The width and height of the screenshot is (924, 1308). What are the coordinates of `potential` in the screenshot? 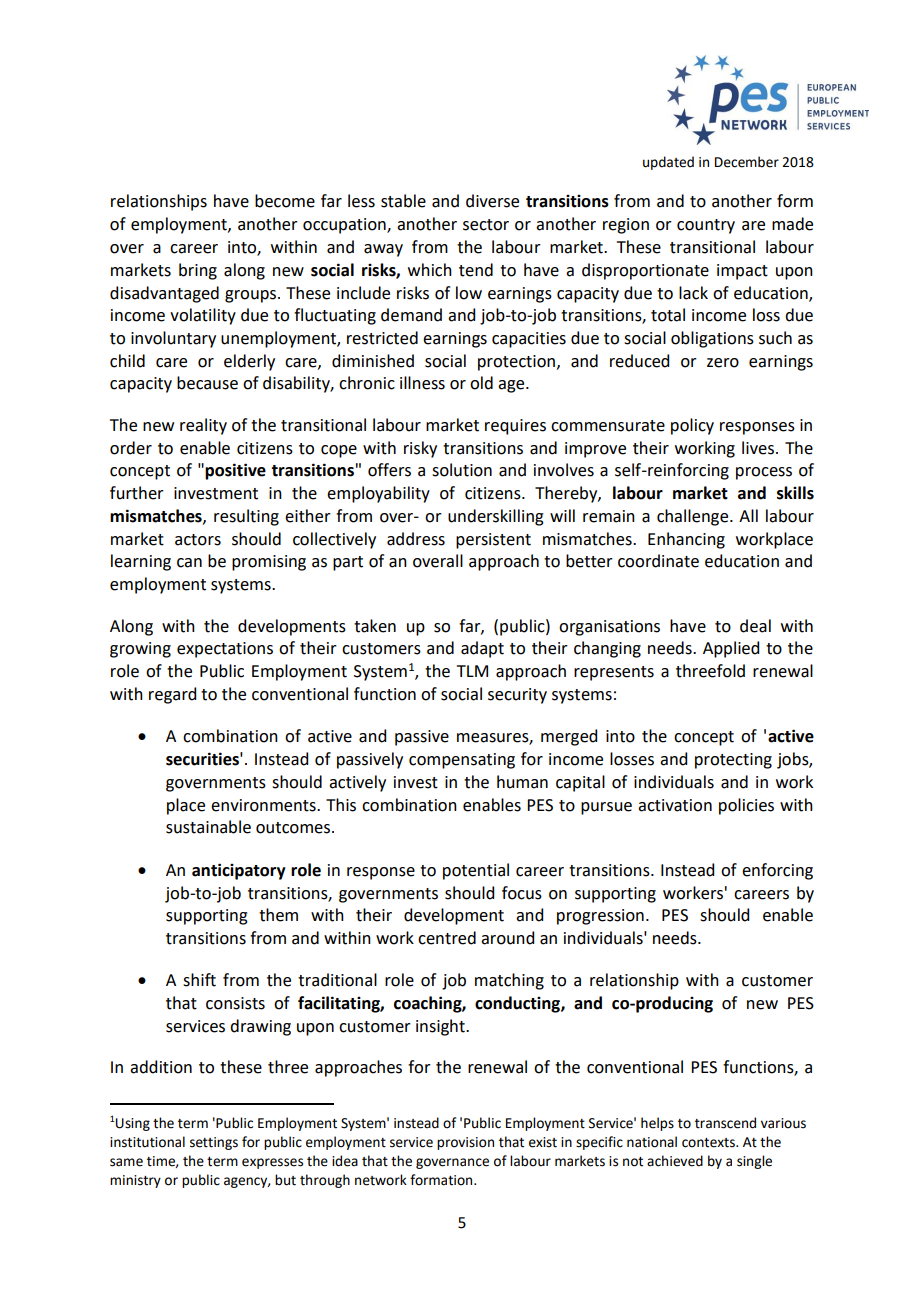 It's located at (476, 871).
